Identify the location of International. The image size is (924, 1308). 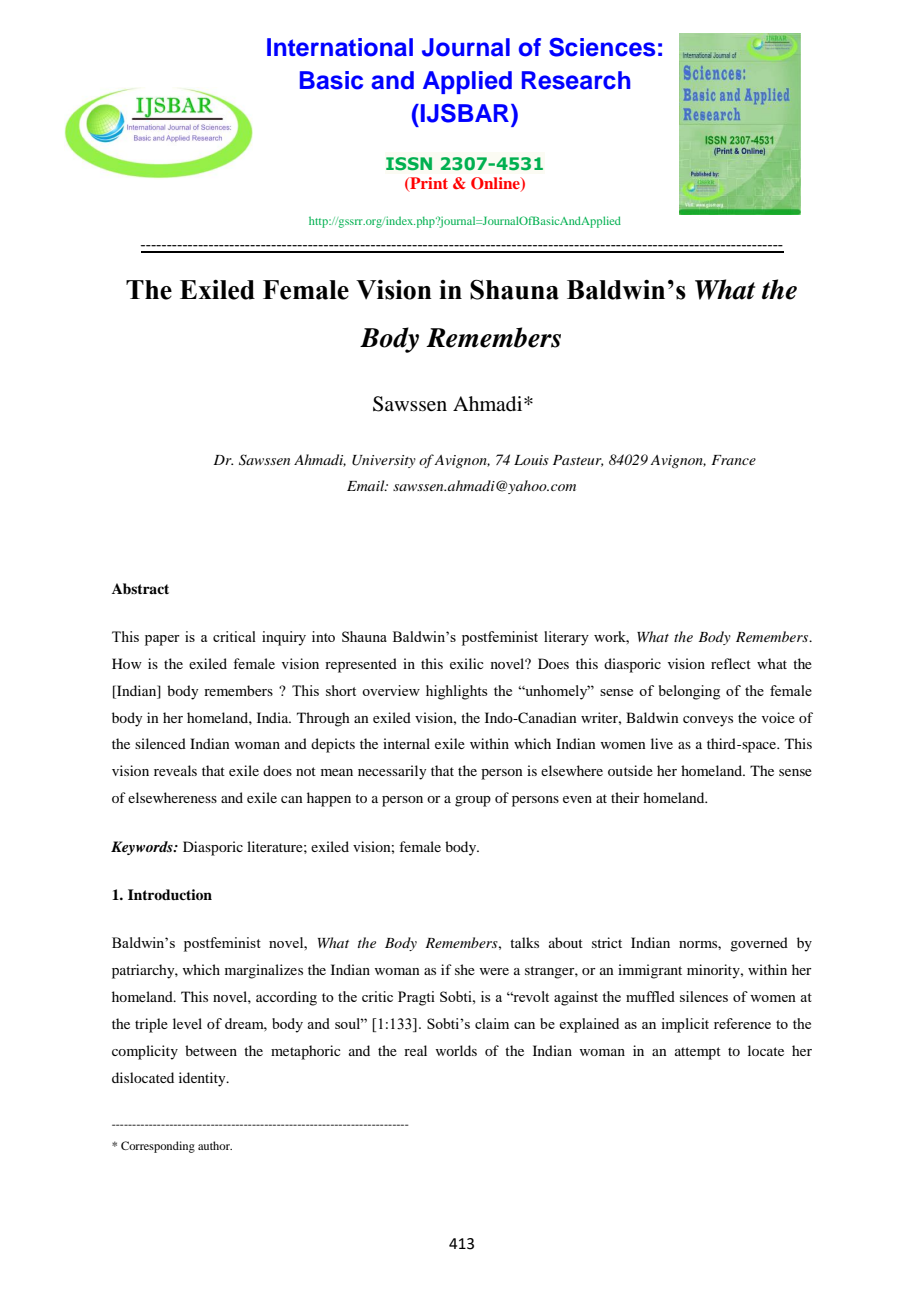
(340, 47).
